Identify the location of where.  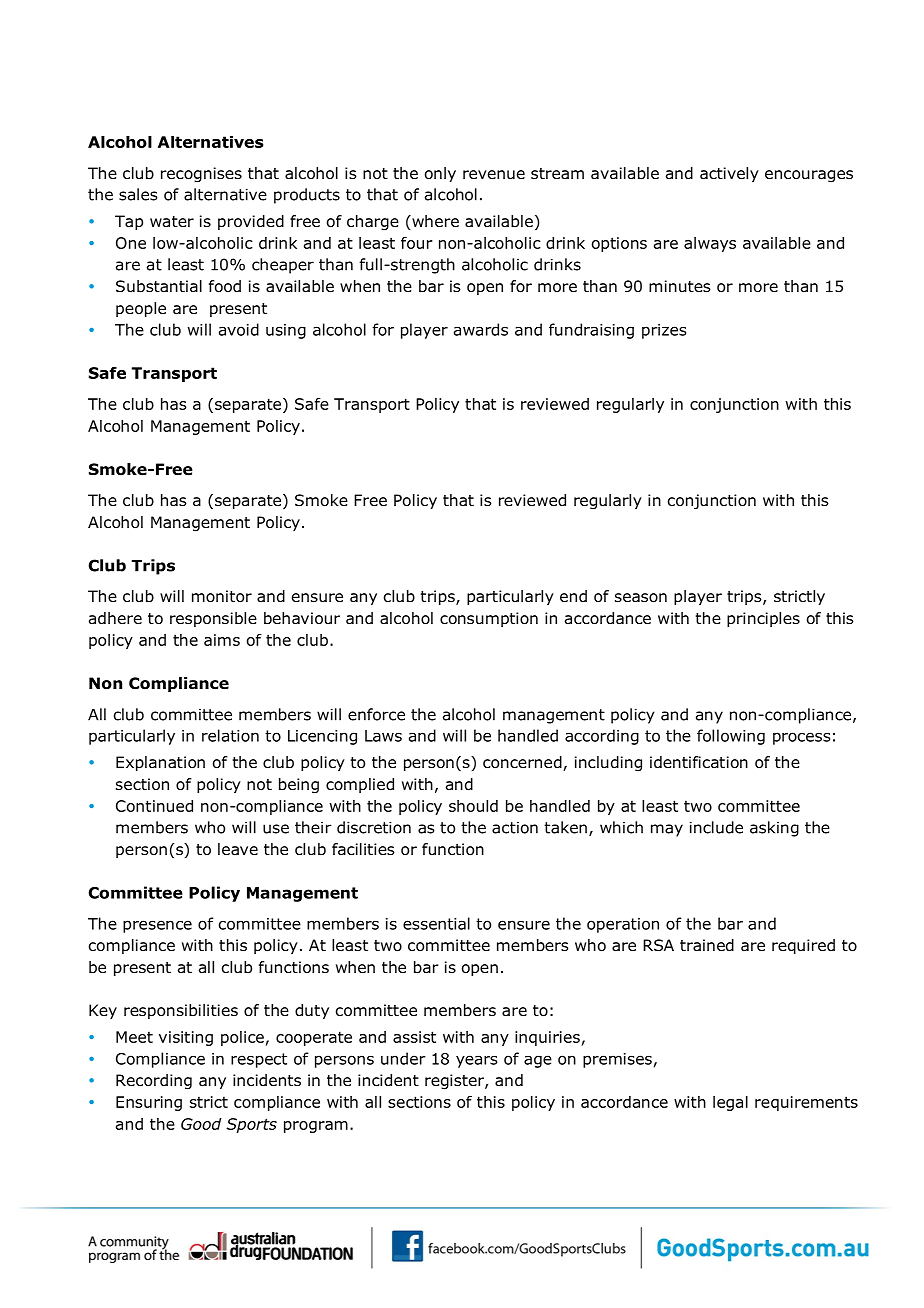
(434, 222).
